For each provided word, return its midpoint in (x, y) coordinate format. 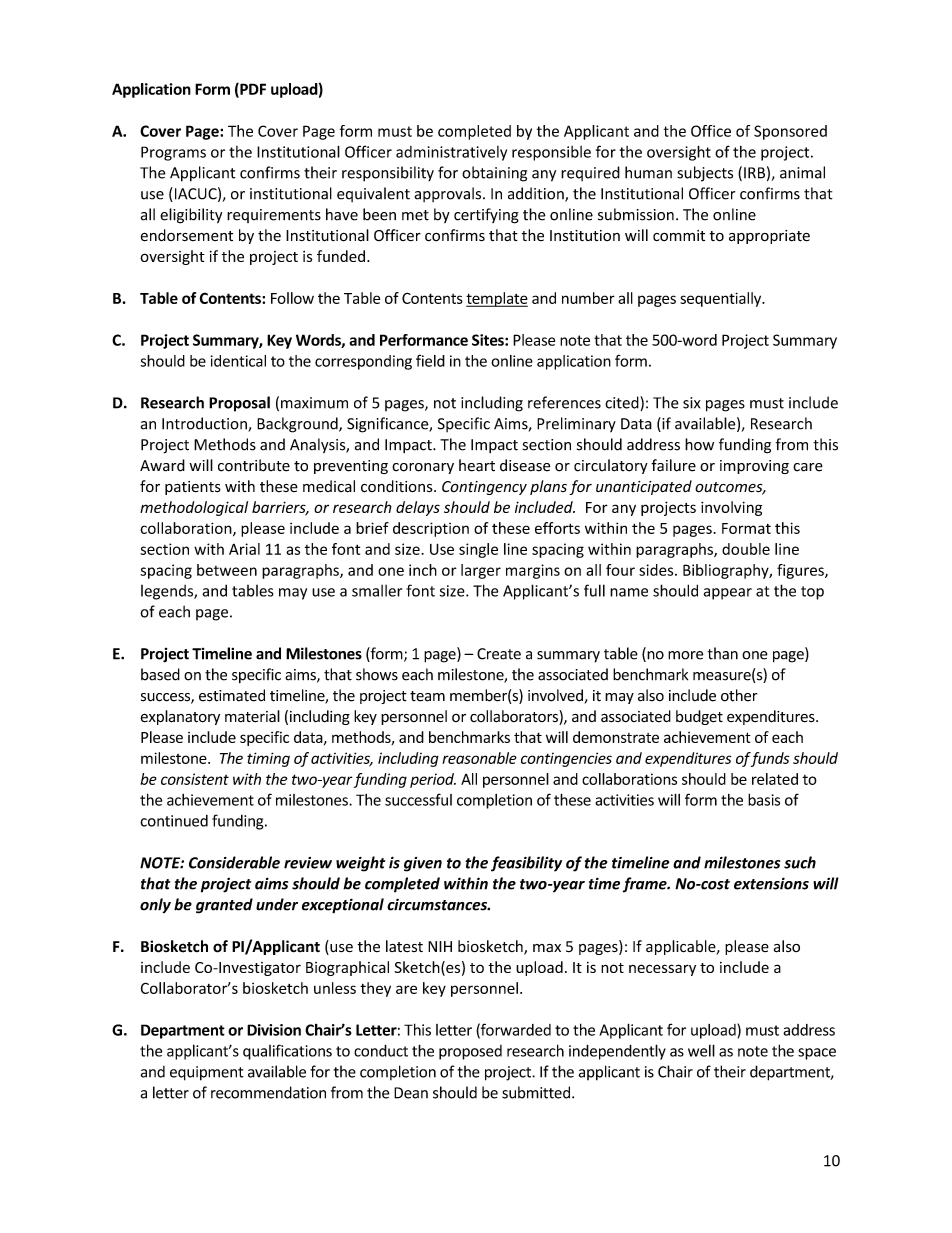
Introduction (205, 424)
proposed (470, 1052)
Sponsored (790, 132)
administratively (451, 153)
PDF (252, 90)
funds (769, 759)
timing (268, 759)
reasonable (479, 758)
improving (754, 467)
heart (477, 465)
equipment (207, 1073)
